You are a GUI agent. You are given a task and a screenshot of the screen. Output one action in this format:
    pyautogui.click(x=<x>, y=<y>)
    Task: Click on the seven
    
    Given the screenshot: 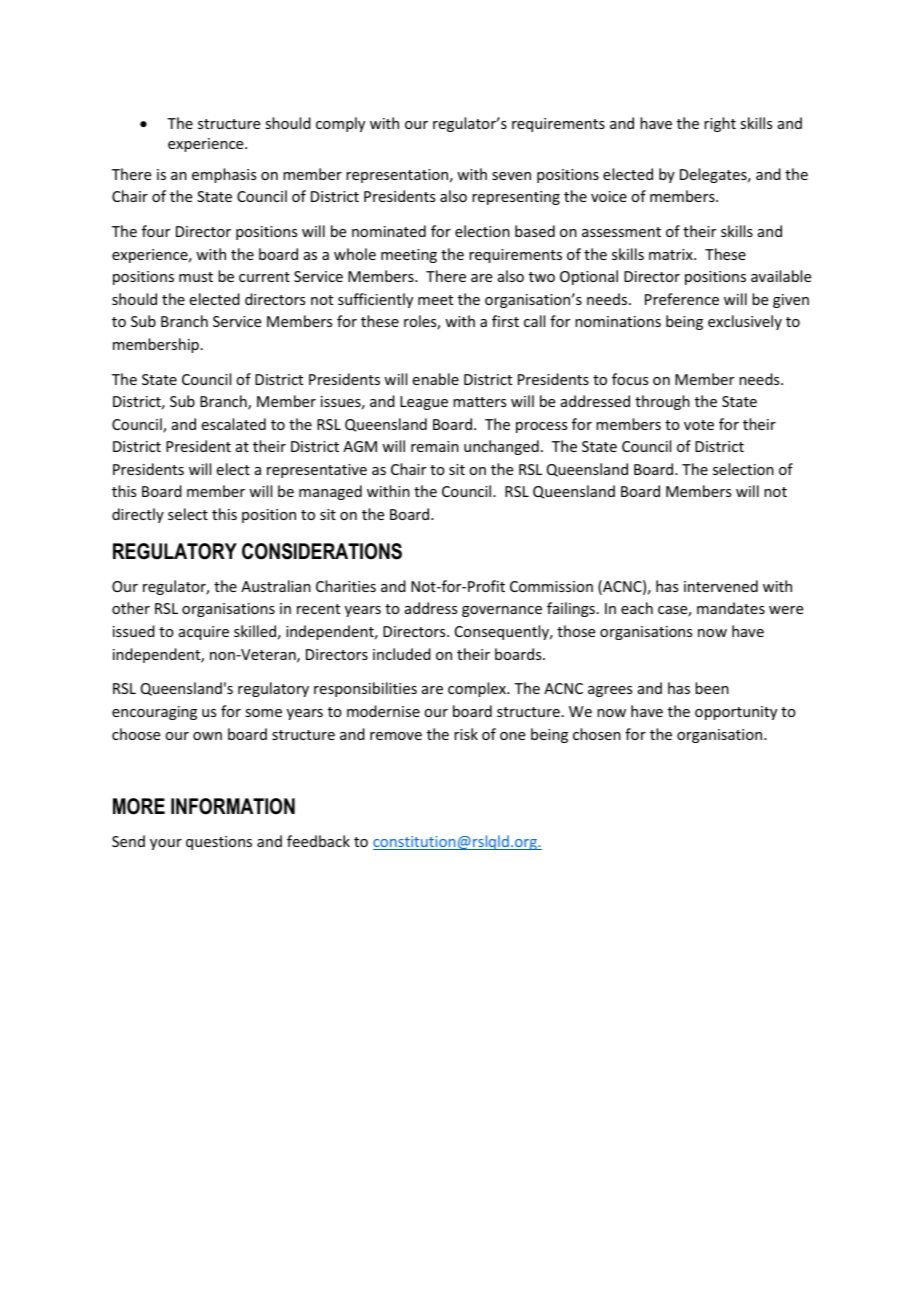 What is the action you would take?
    pyautogui.click(x=511, y=176)
